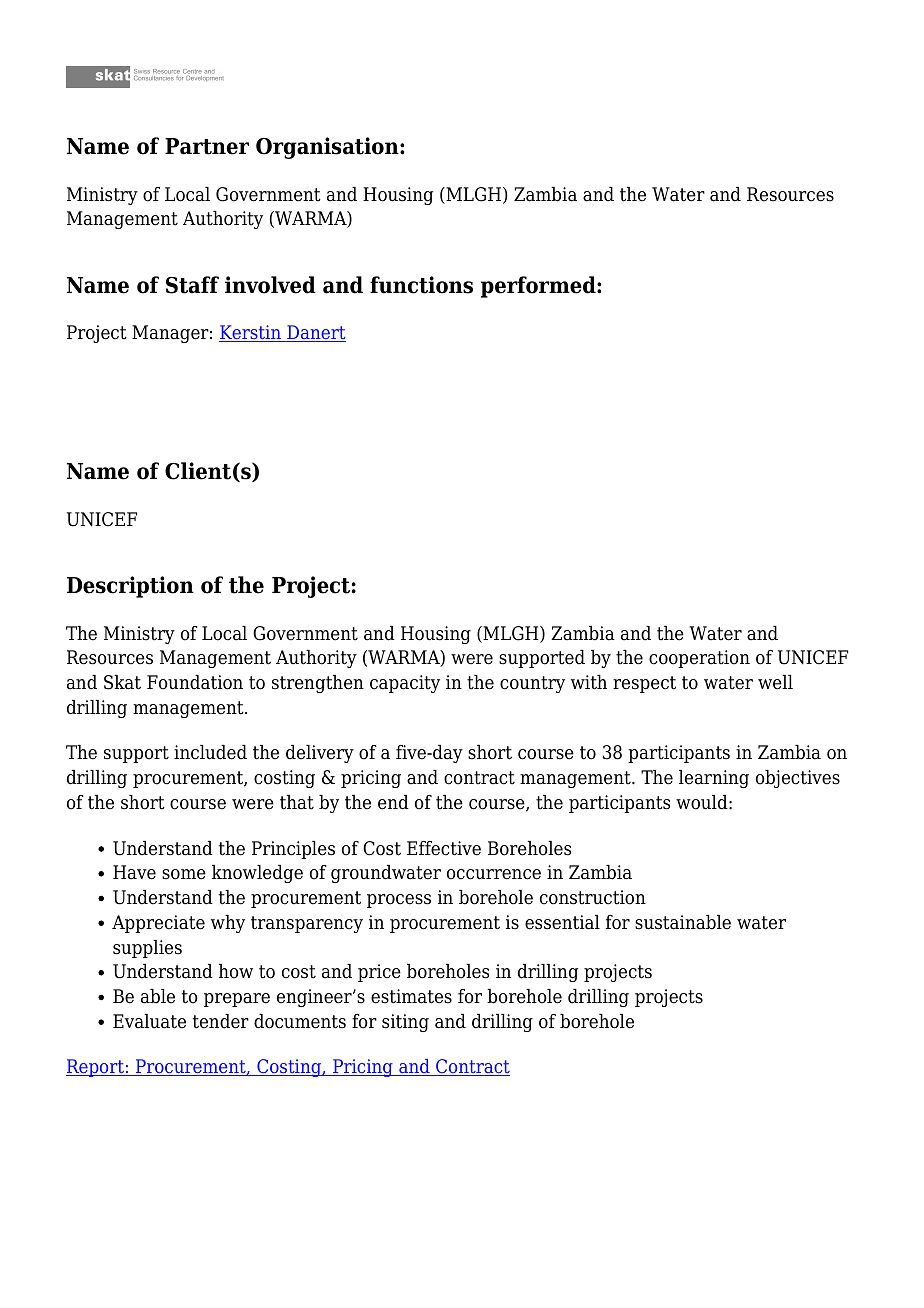 This screenshot has width=924, height=1308. I want to click on essential, so click(562, 922).
